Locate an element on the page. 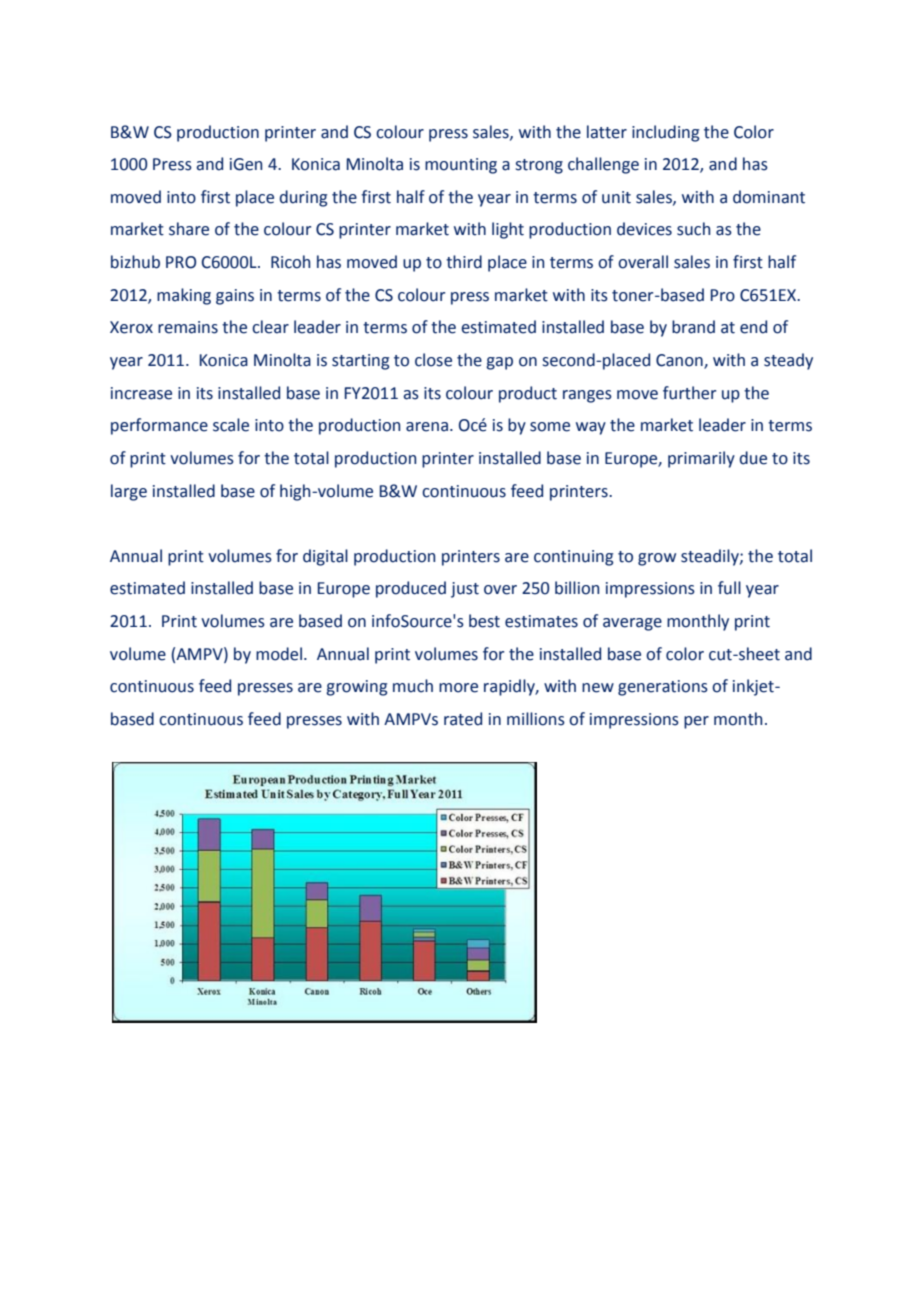 The image size is (924, 1308). mounting is located at coordinates (461, 166).
